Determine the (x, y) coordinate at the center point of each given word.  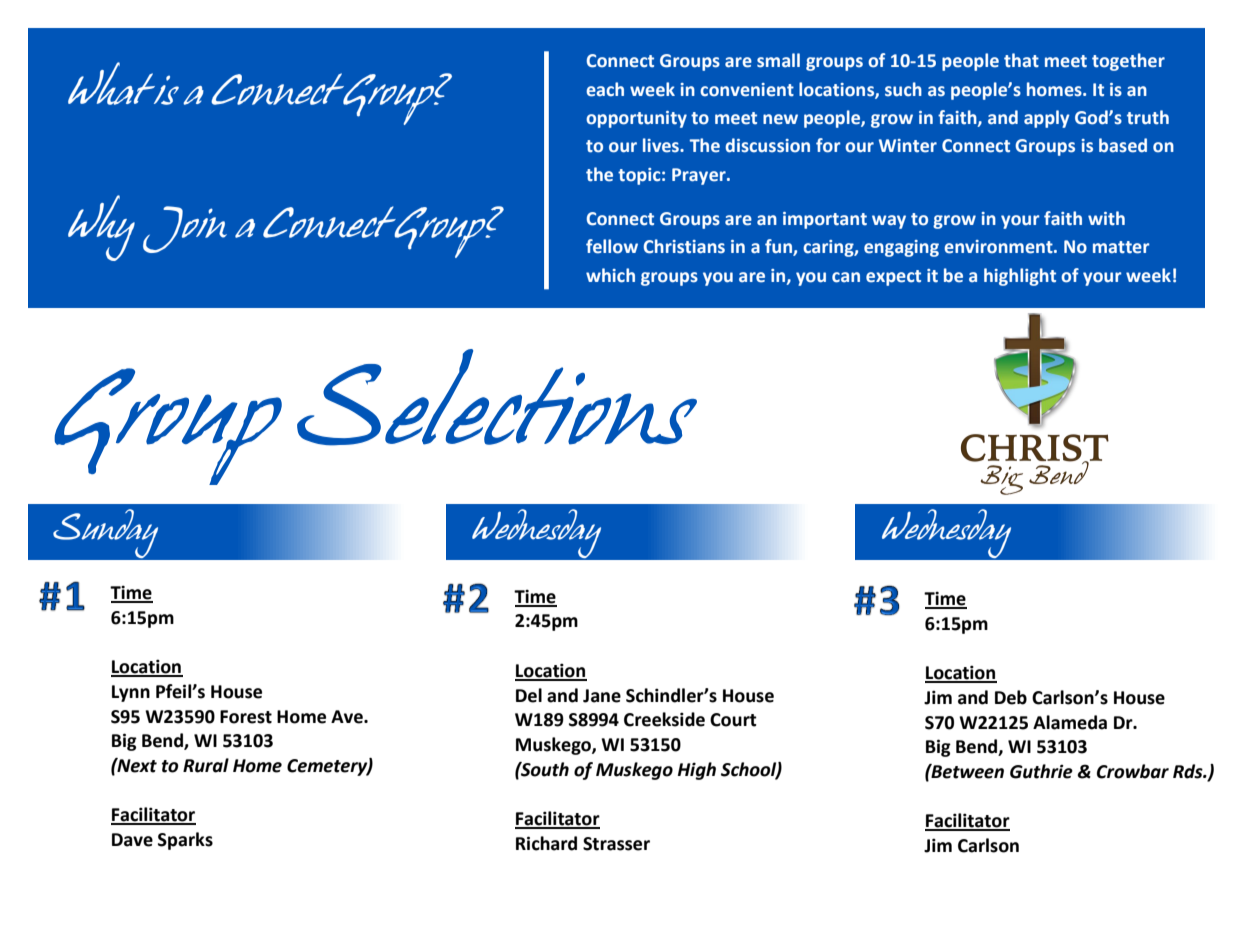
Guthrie (1041, 771)
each (605, 89)
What (113, 83)
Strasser (616, 844)
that (1021, 60)
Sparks (185, 841)
